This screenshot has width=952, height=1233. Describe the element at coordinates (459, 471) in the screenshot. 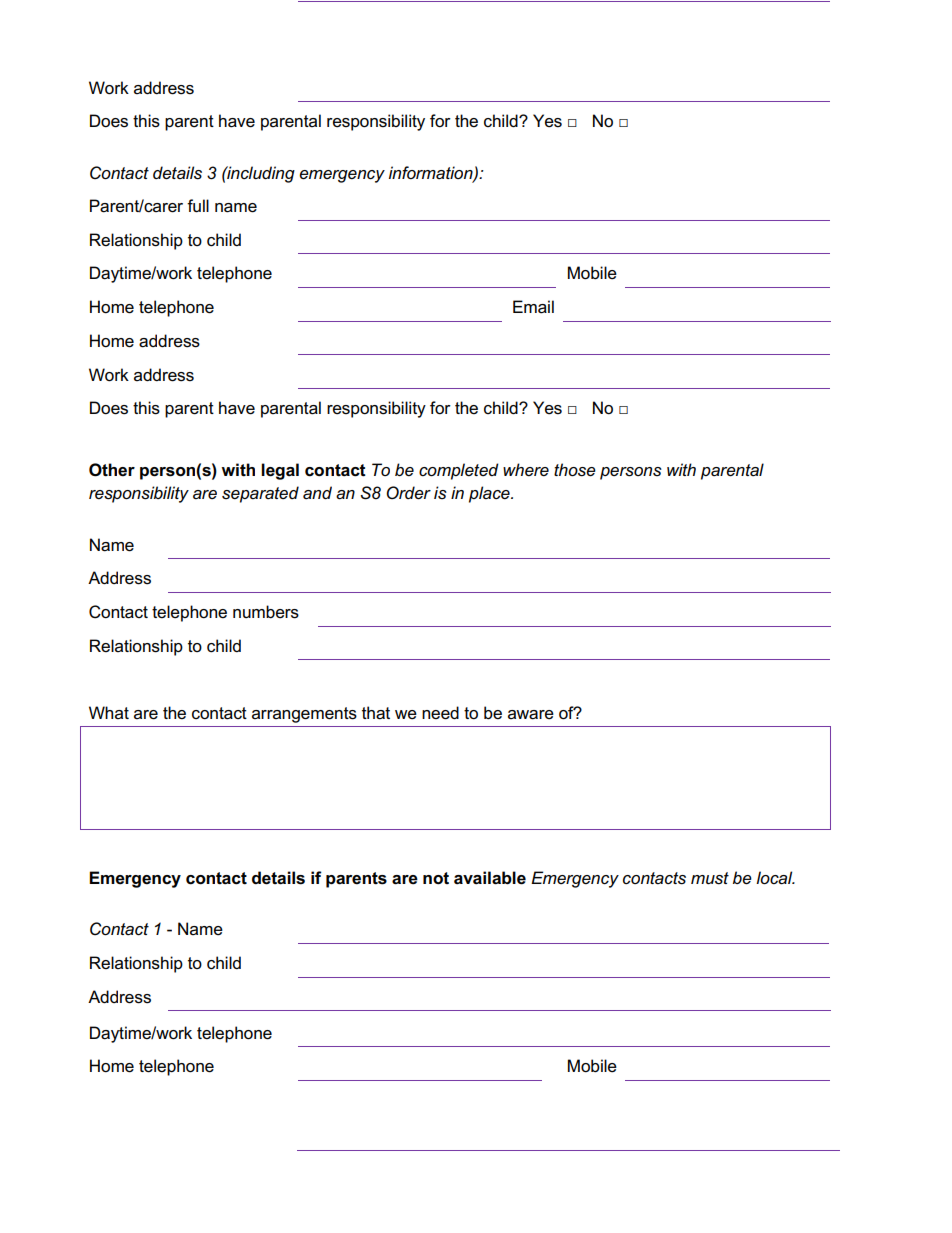

I see `completed` at that location.
